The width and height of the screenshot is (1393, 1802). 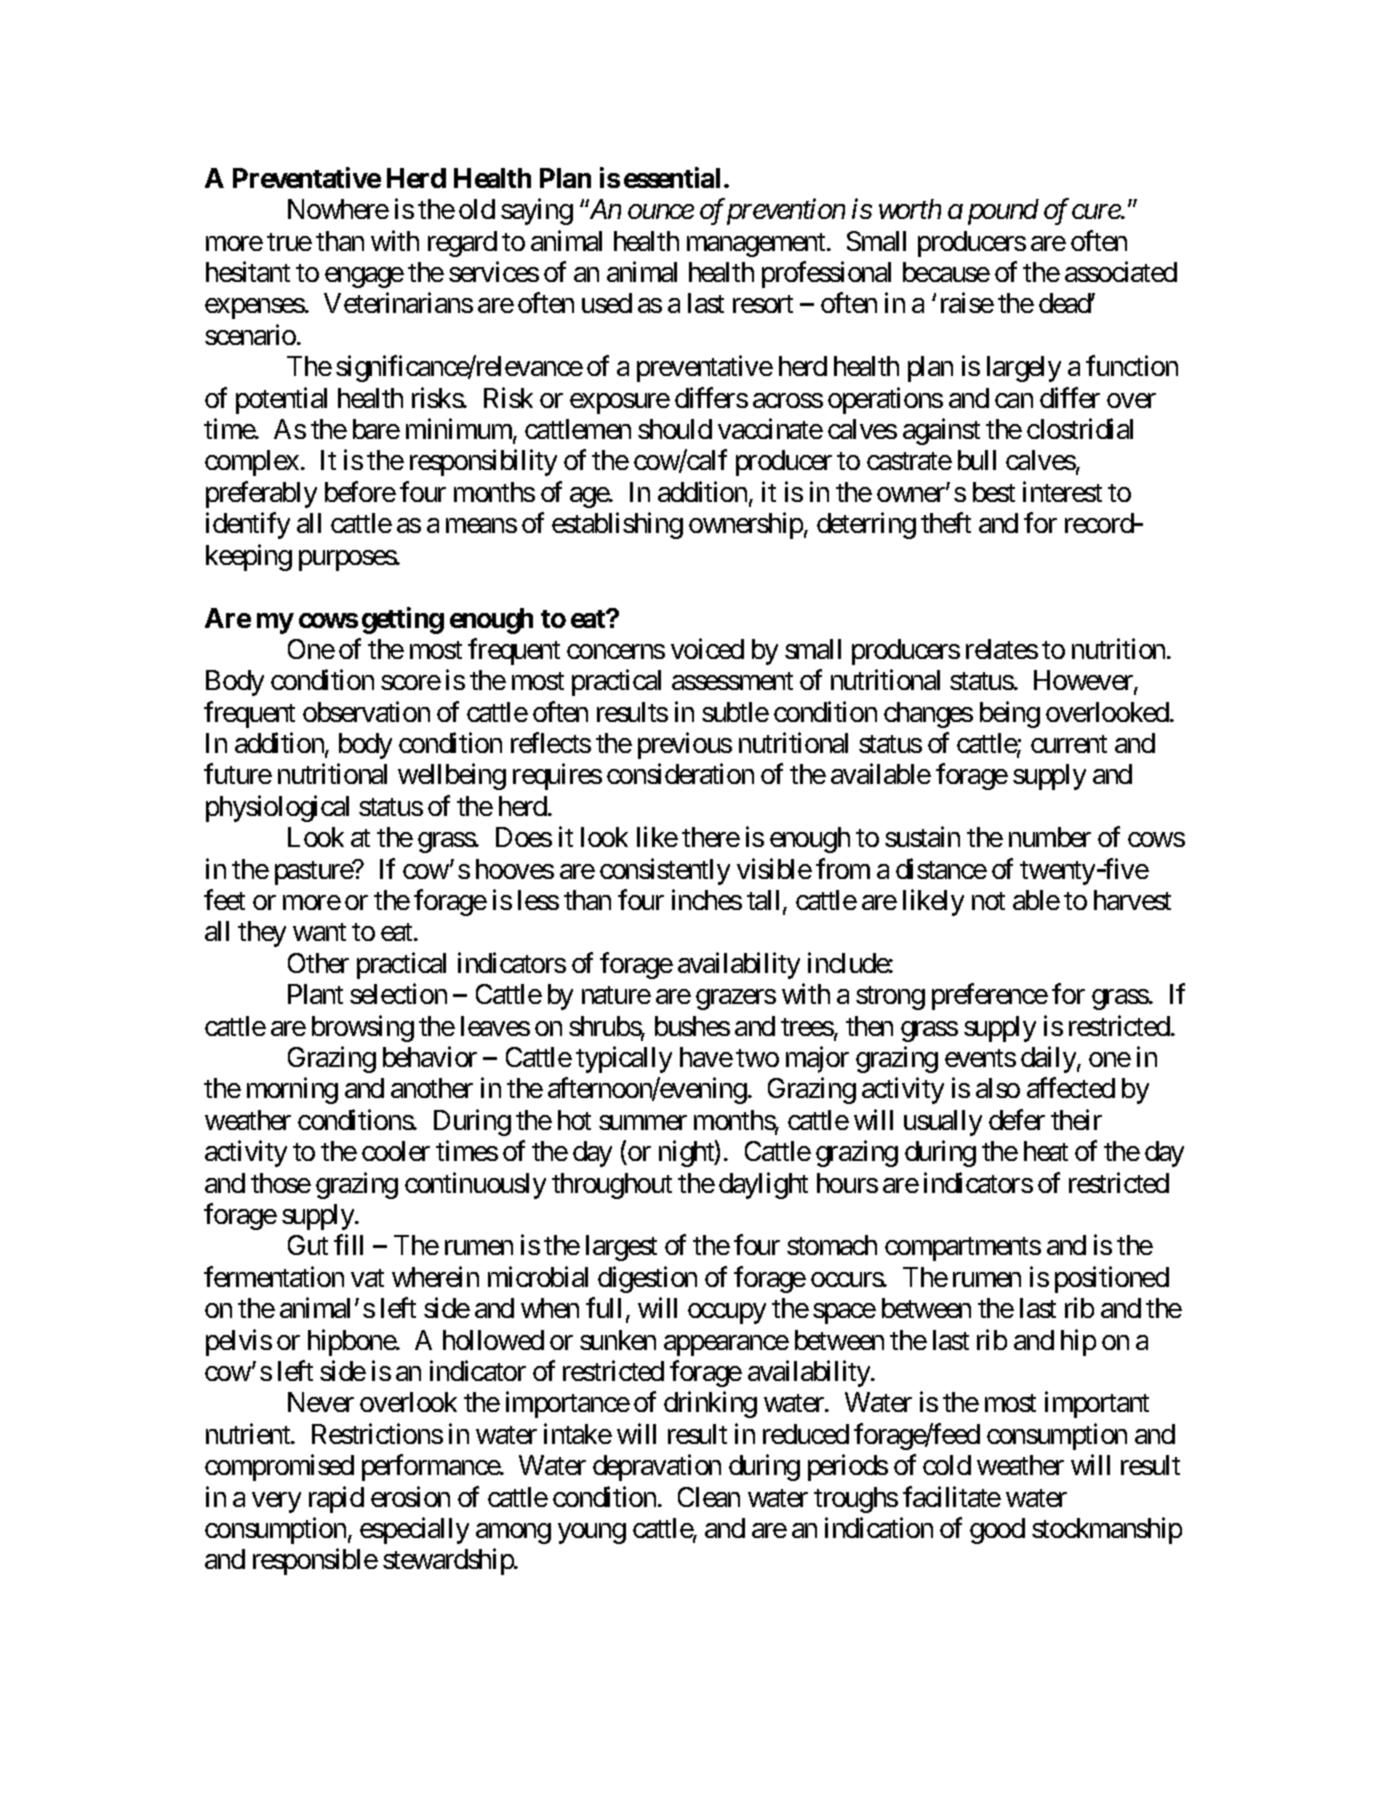 What do you see at coordinates (319, 932) in the screenshot?
I see `want` at bounding box center [319, 932].
